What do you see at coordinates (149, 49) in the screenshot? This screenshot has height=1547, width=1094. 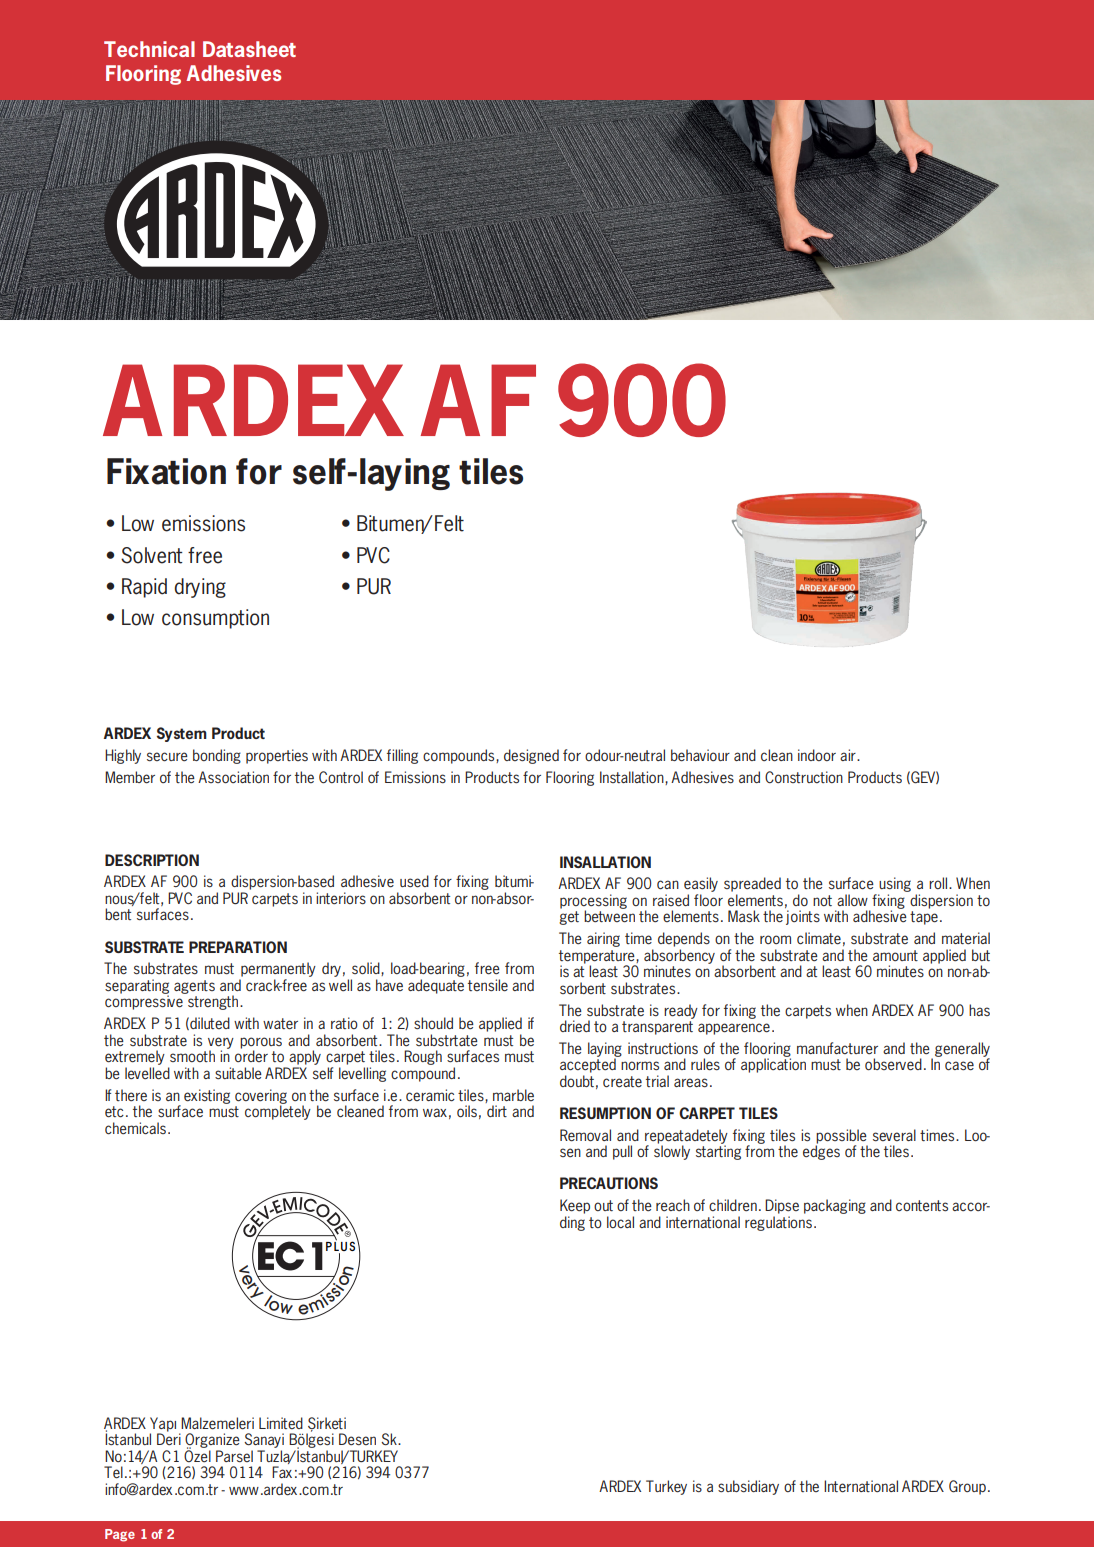 I see `Technical` at bounding box center [149, 49].
